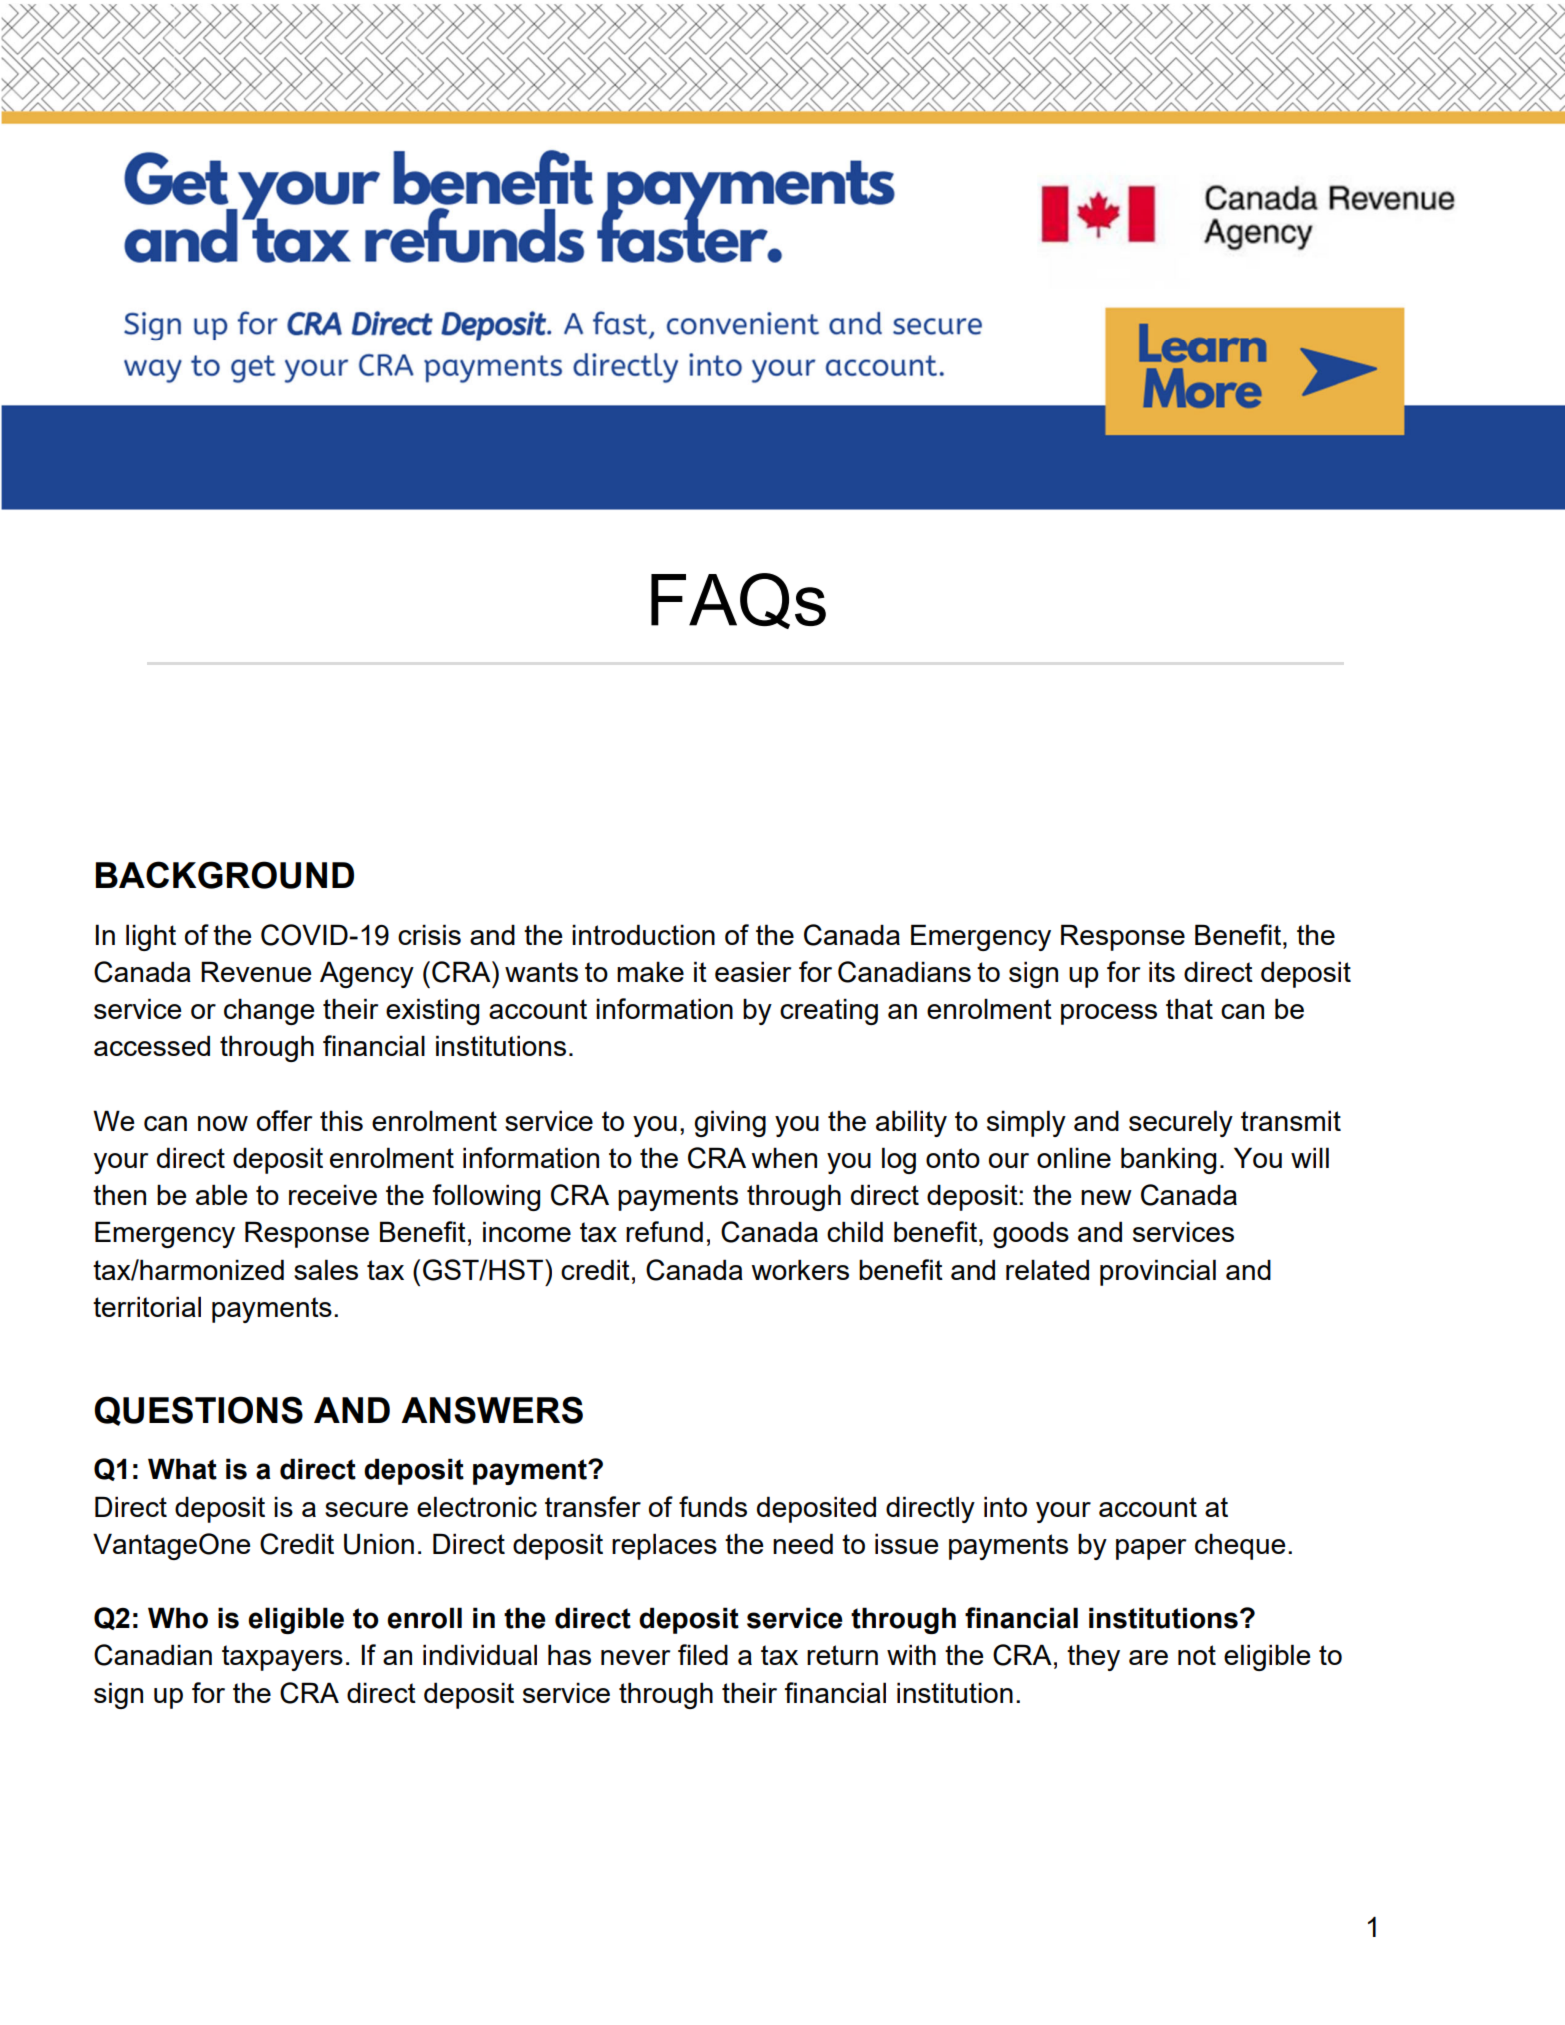 Image resolution: width=1565 pixels, height=2025 pixels. I want to click on What, so click(182, 1469).
